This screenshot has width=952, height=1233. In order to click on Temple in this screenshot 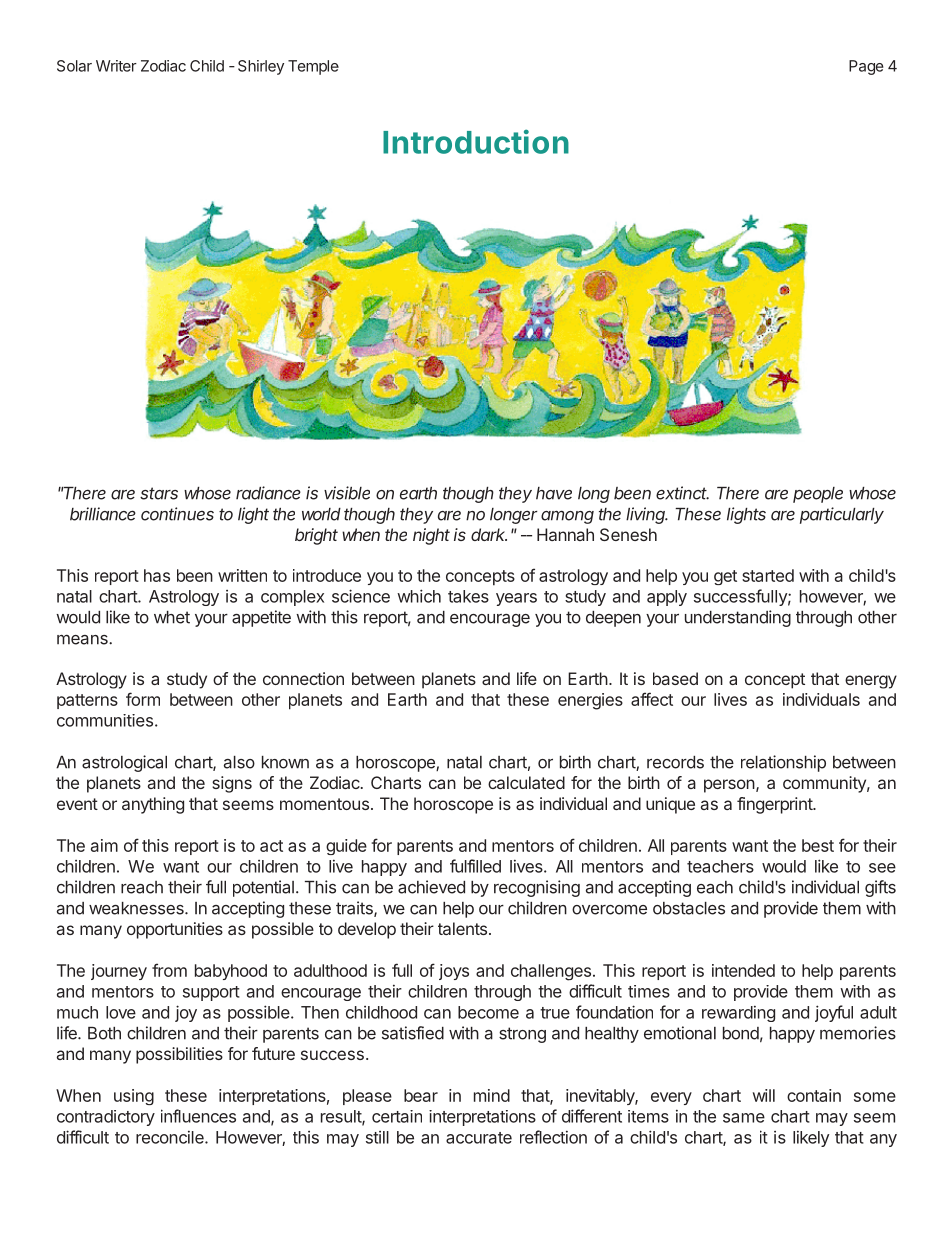, I will do `click(313, 67)`.
